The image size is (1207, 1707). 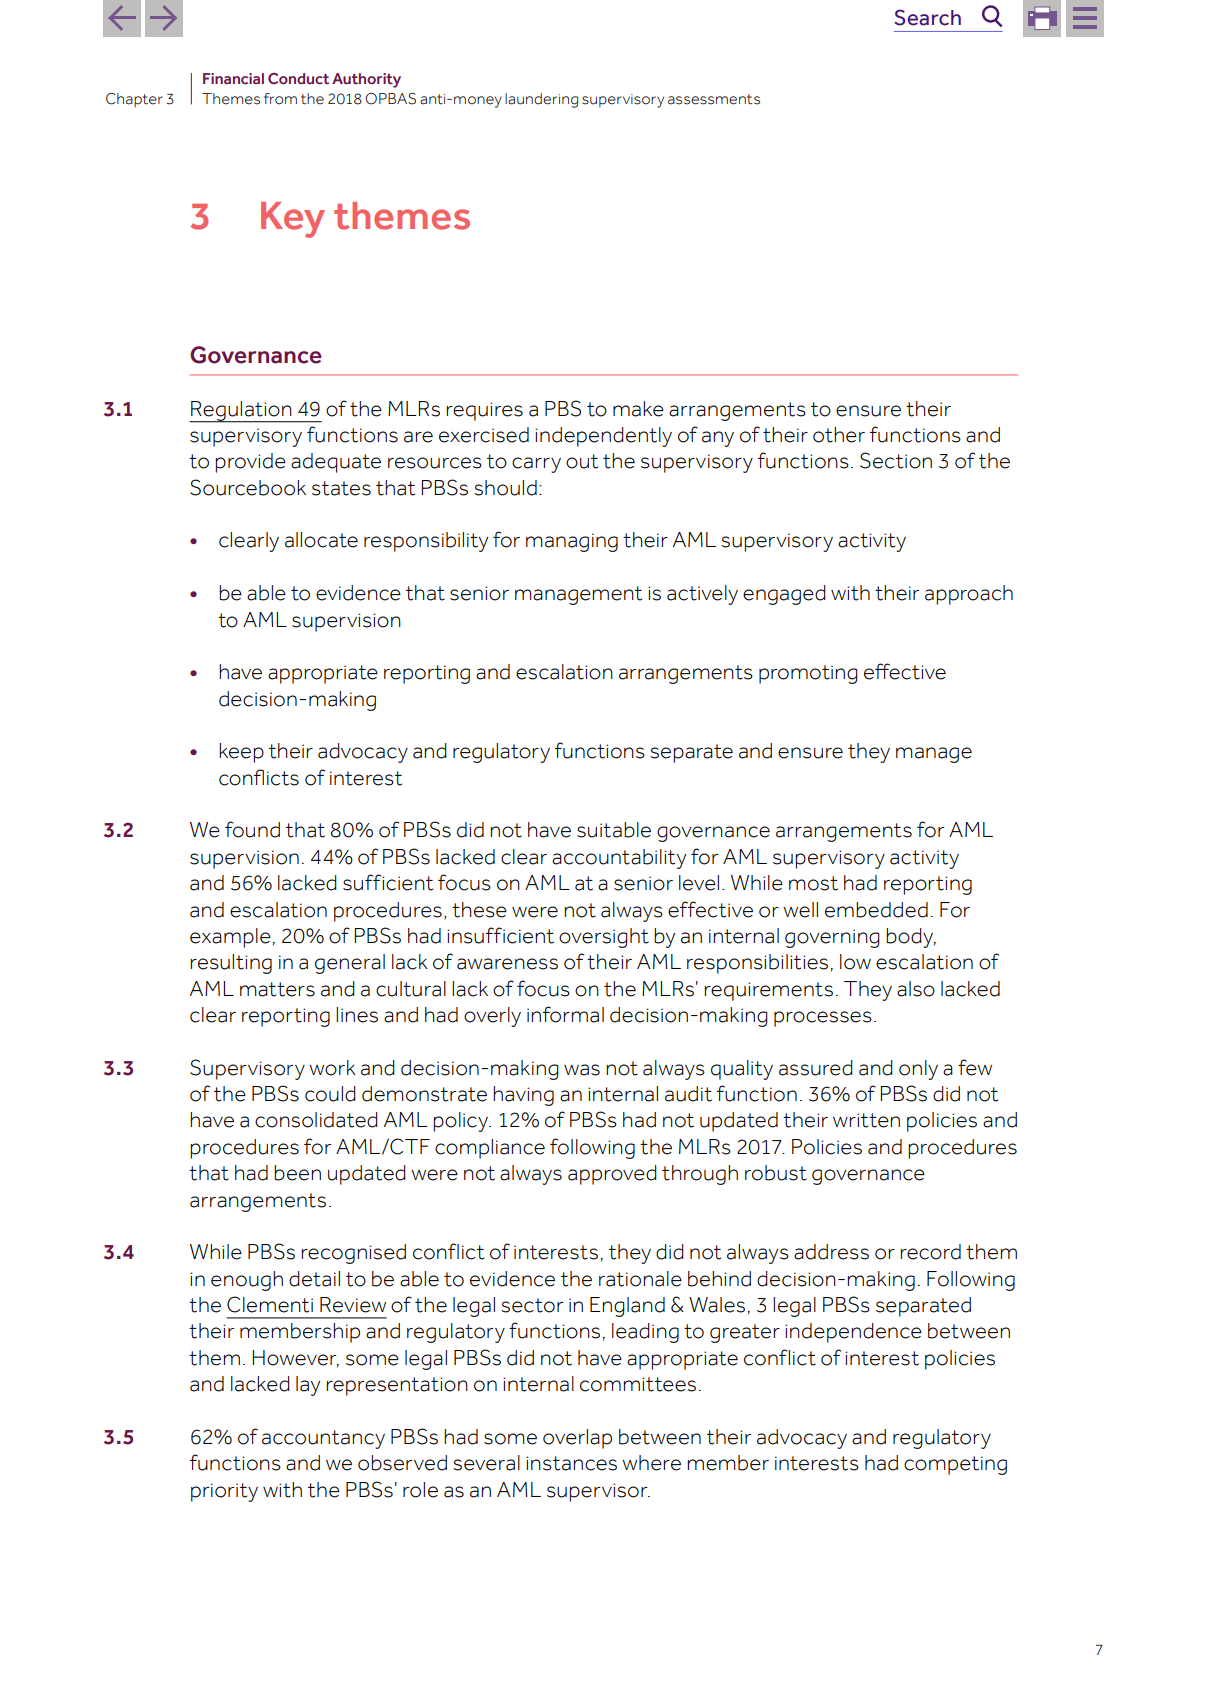 What do you see at coordinates (541, 100) in the screenshot?
I see `laundering` at bounding box center [541, 100].
